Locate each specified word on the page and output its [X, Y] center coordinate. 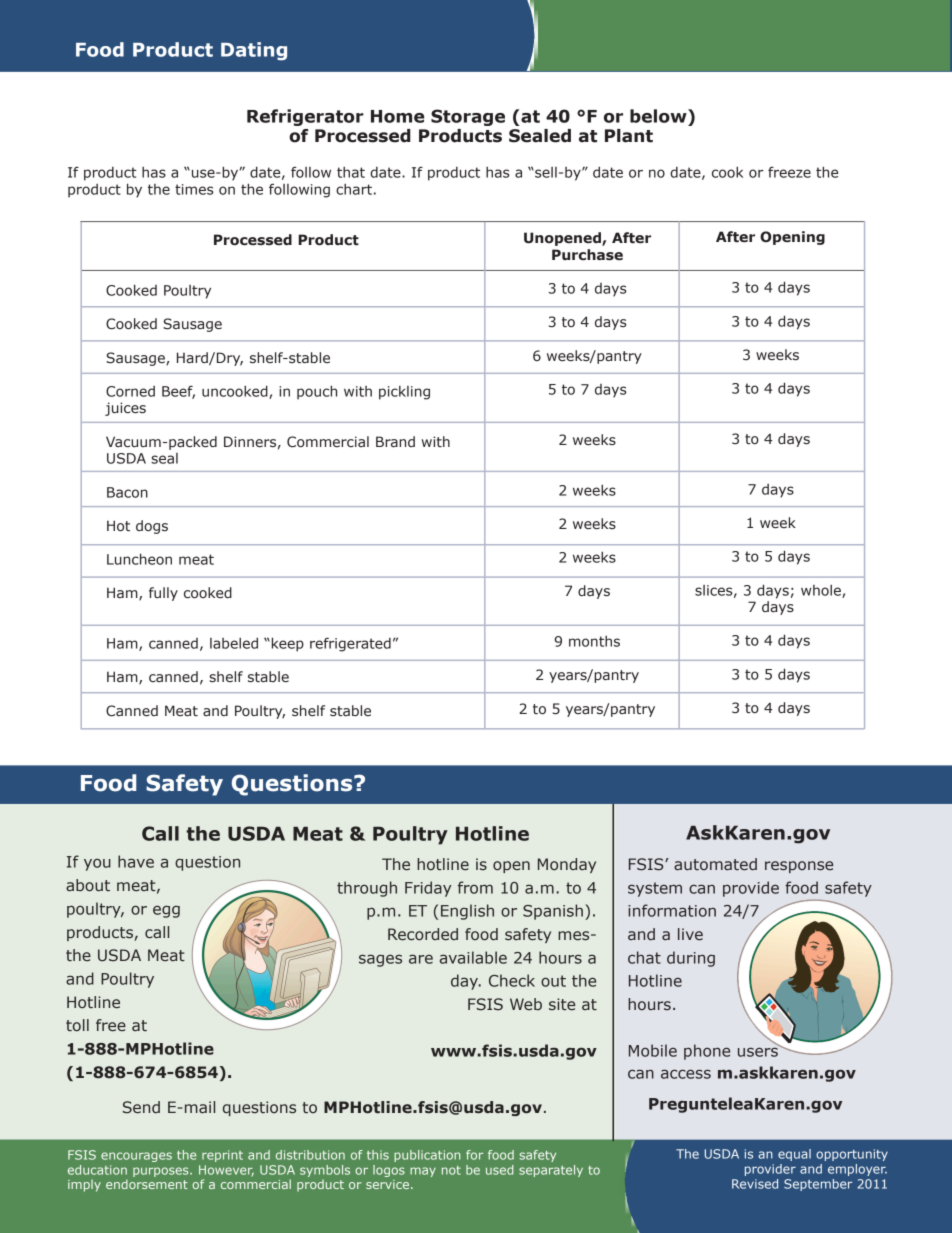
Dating [254, 51]
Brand [395, 442]
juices [125, 409]
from [475, 887]
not [451, 1170]
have [136, 861]
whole [822, 591]
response [799, 867]
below [659, 116]
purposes [162, 1172]
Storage [468, 117]
